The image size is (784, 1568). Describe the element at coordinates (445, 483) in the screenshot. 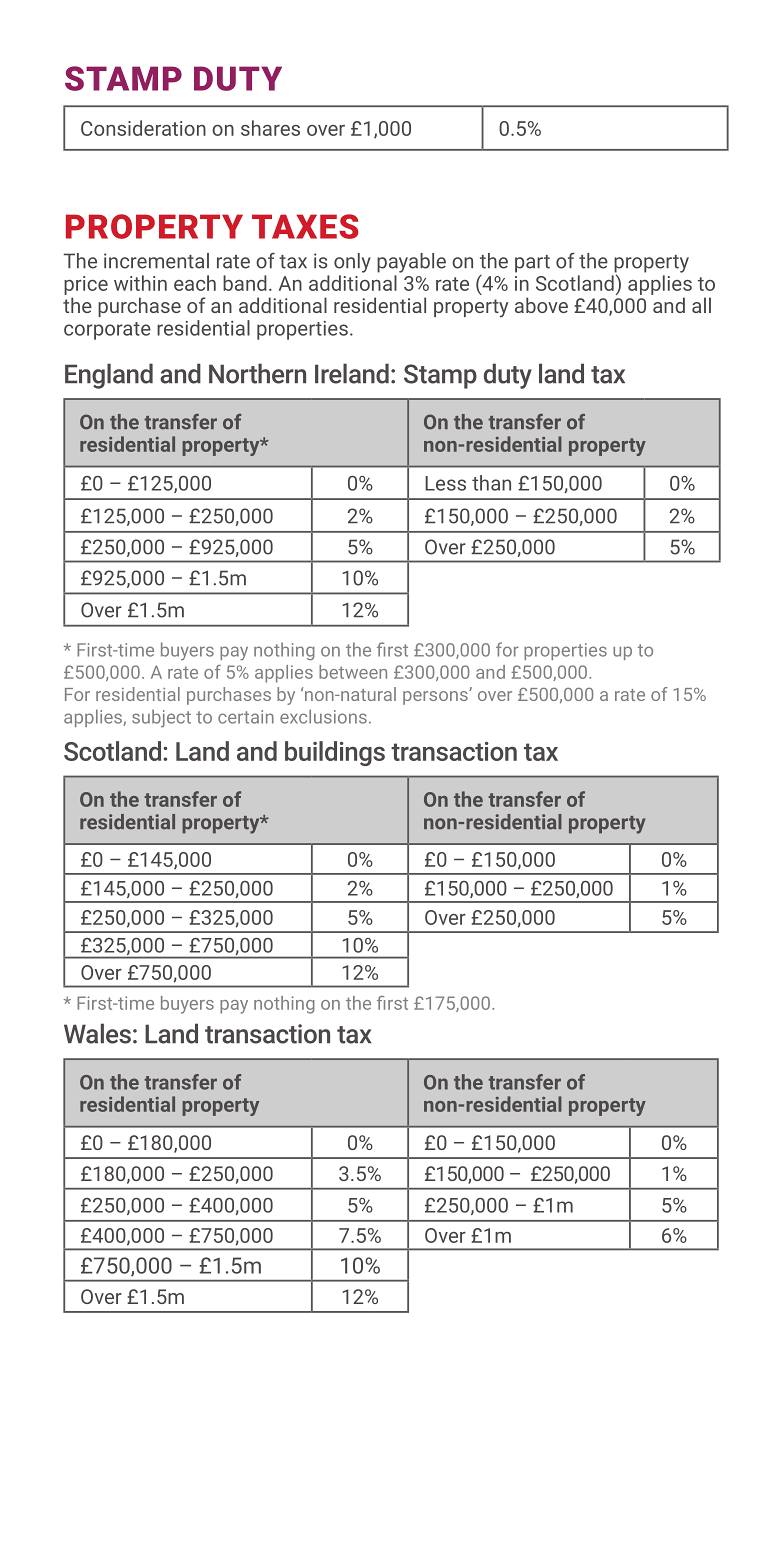

I see `Less` at that location.
